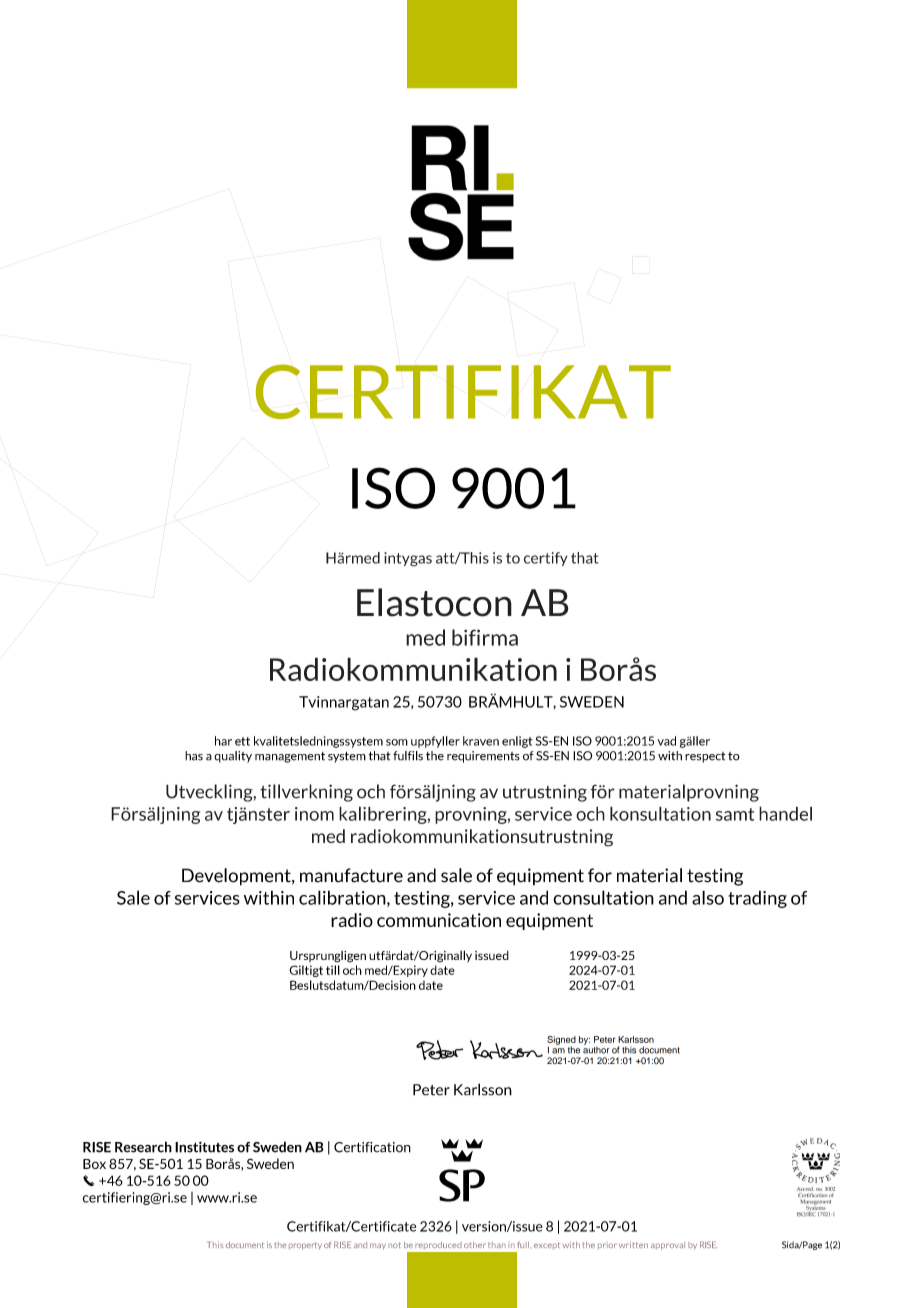 The width and height of the image is (924, 1308). I want to click on approval, so click(668, 1246).
